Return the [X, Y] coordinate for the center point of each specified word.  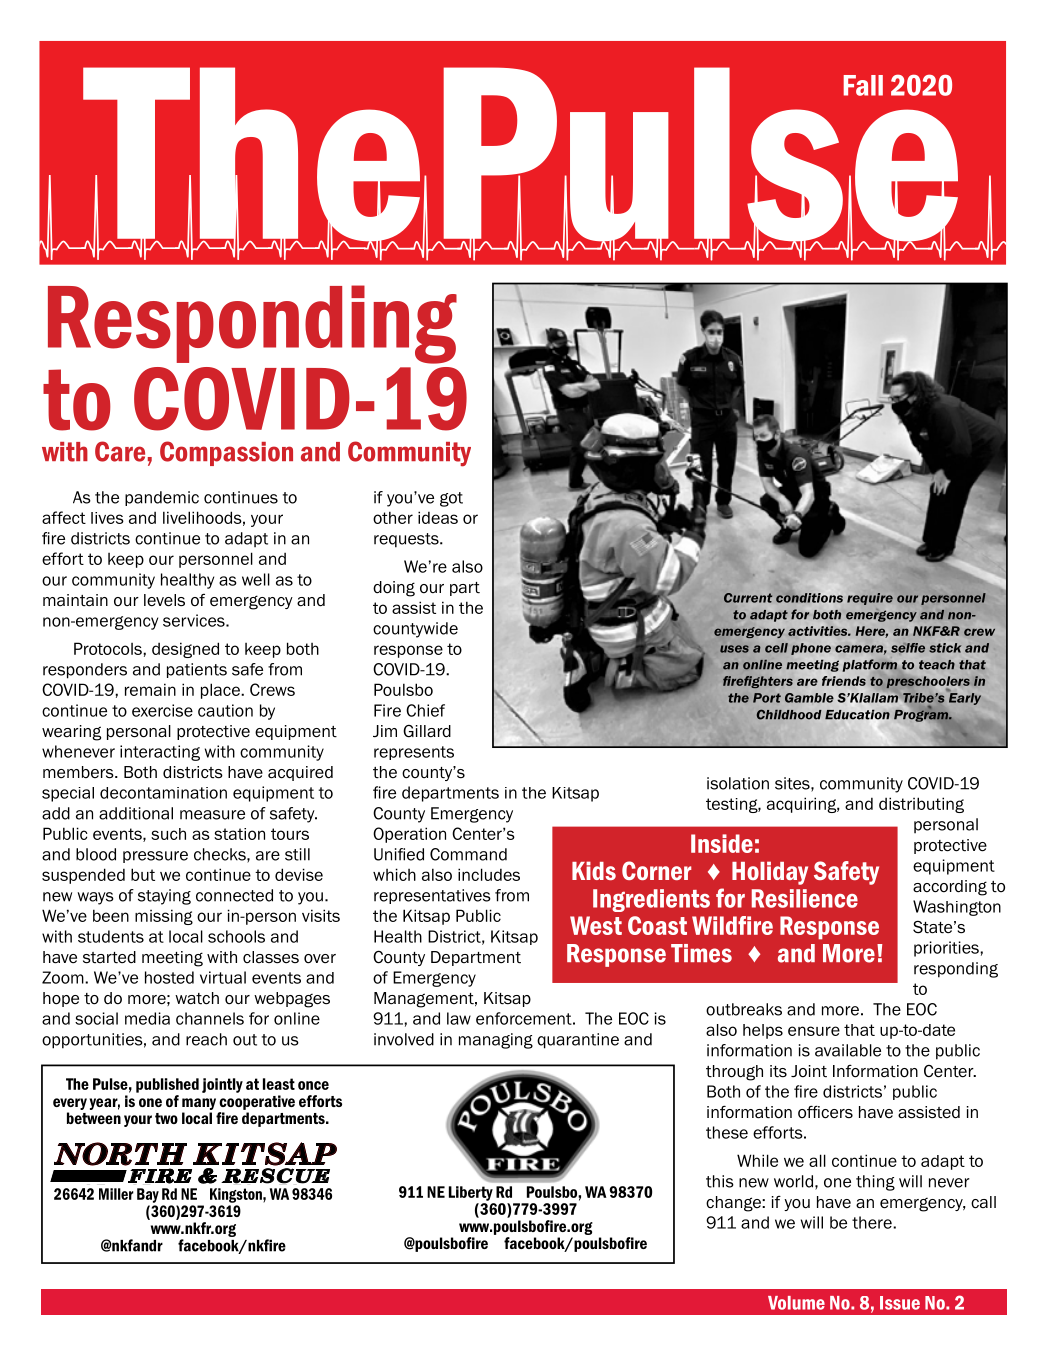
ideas [438, 517]
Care [120, 451]
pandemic [162, 498]
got [451, 499]
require [870, 599]
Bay [148, 1195]
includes [489, 874]
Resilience [805, 898]
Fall [863, 85]
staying [164, 897]
